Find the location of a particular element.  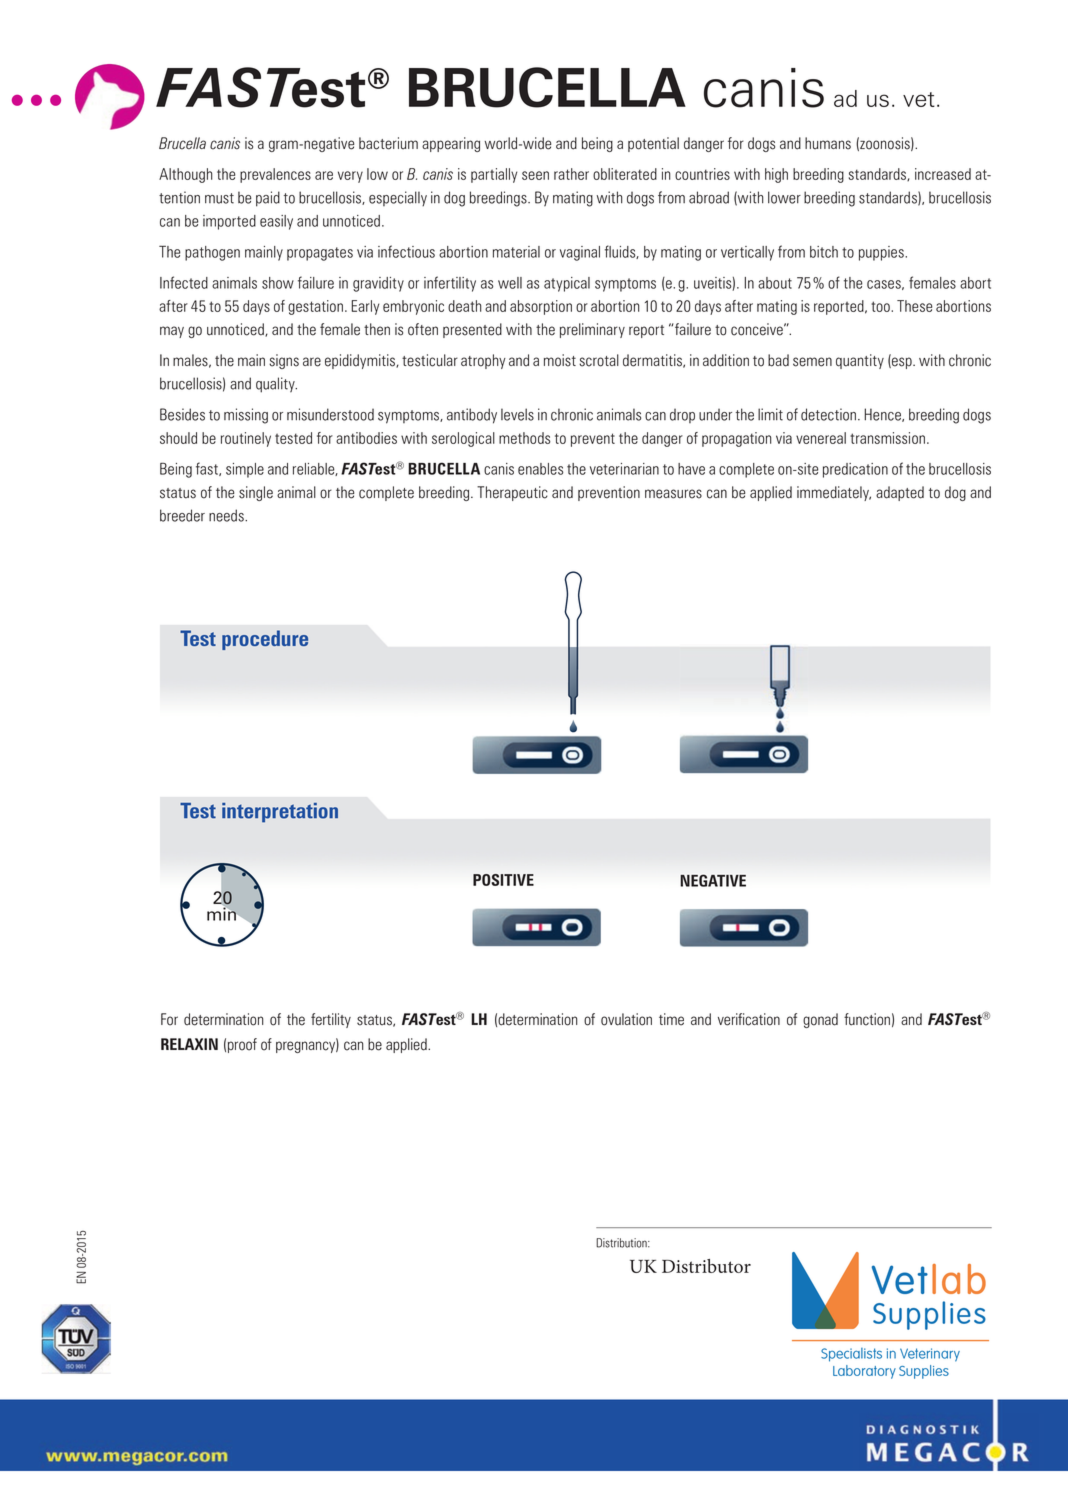

humans is located at coordinates (828, 143).
